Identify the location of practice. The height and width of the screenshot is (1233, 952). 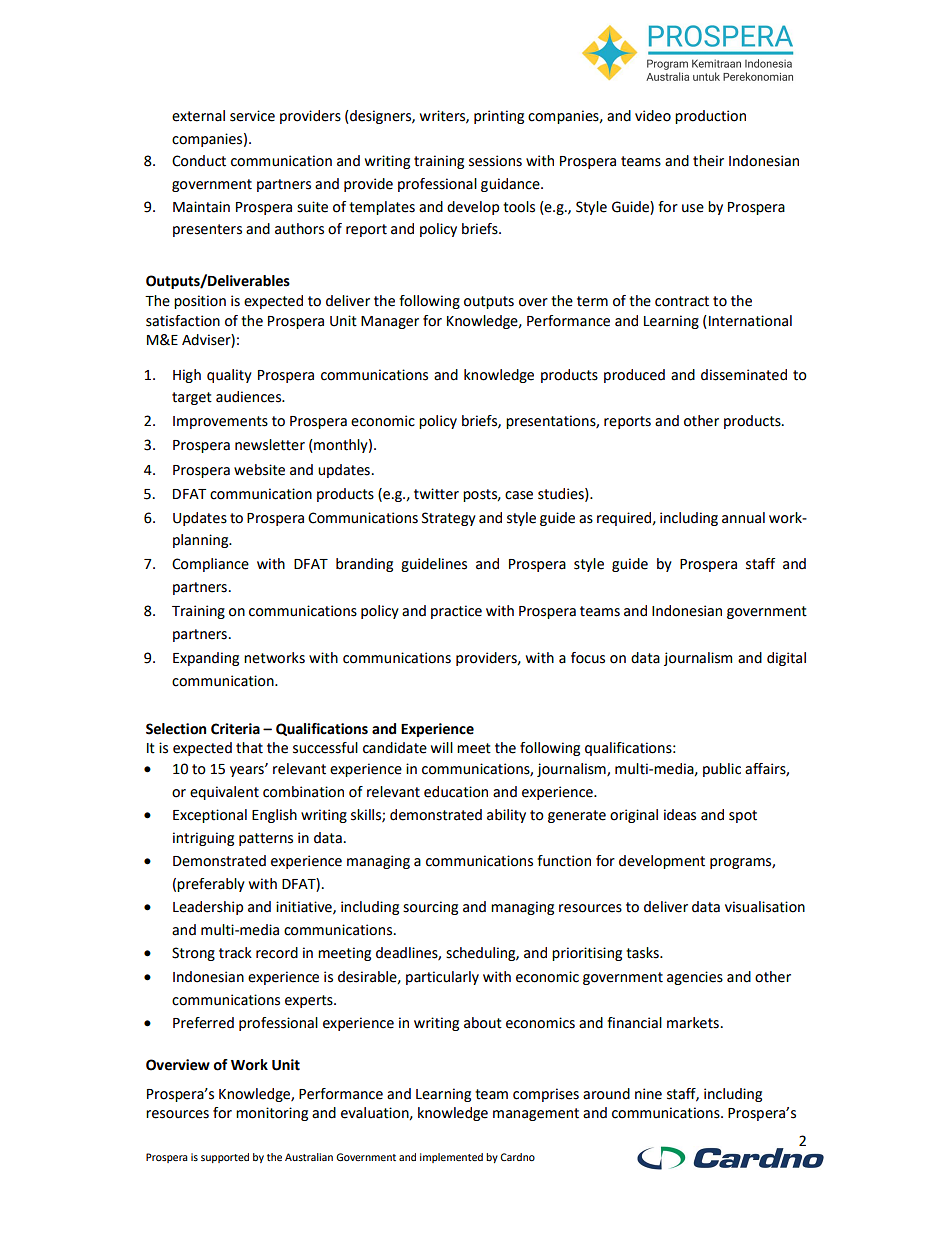
(456, 612).
